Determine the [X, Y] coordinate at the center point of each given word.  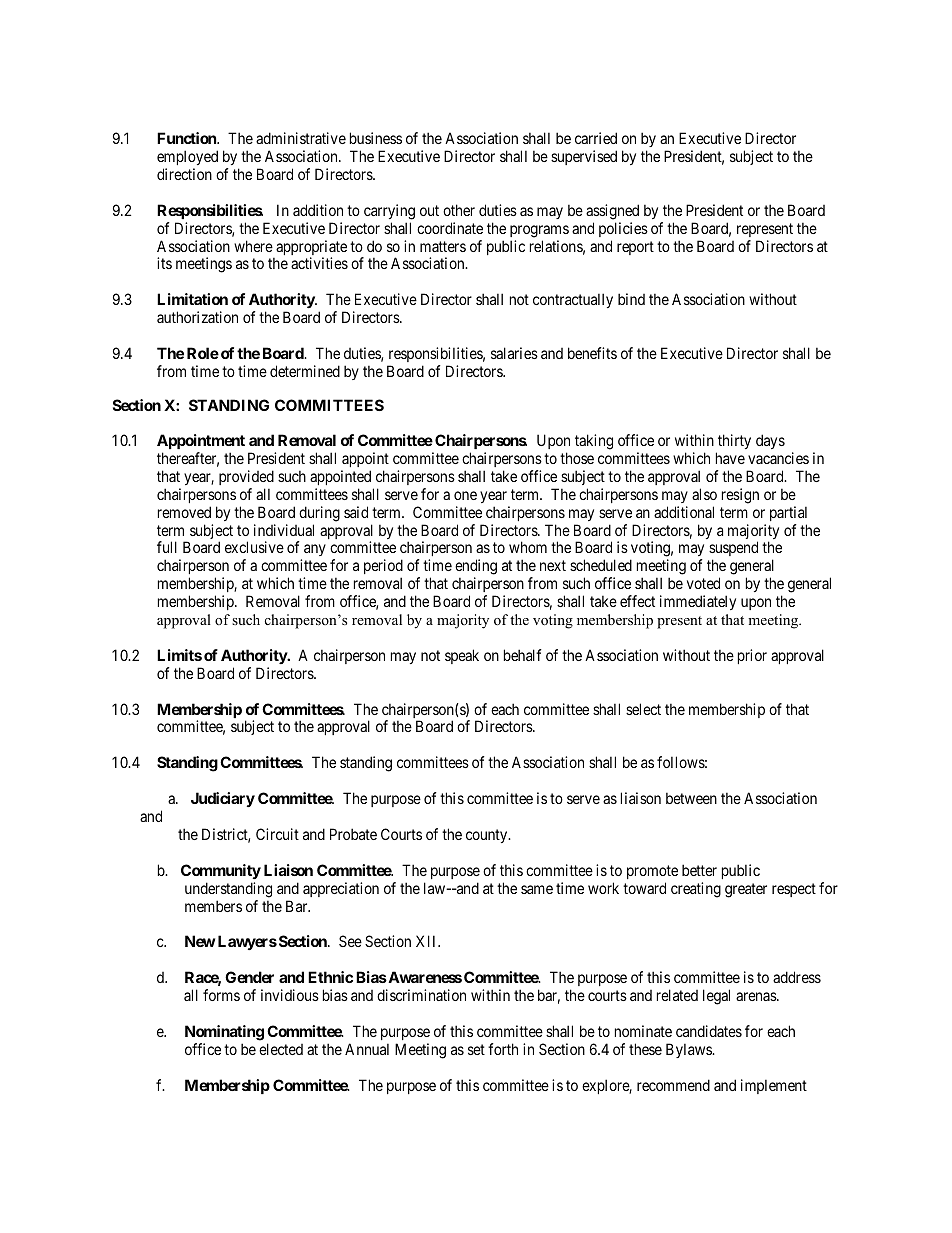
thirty [734, 441]
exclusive [254, 547]
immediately [698, 602]
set [476, 1049]
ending [476, 568]
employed [187, 157]
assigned [612, 212]
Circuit [277, 834]
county [488, 836]
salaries [514, 353]
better [699, 870]
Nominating [224, 1033]
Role [203, 353]
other [459, 210]
